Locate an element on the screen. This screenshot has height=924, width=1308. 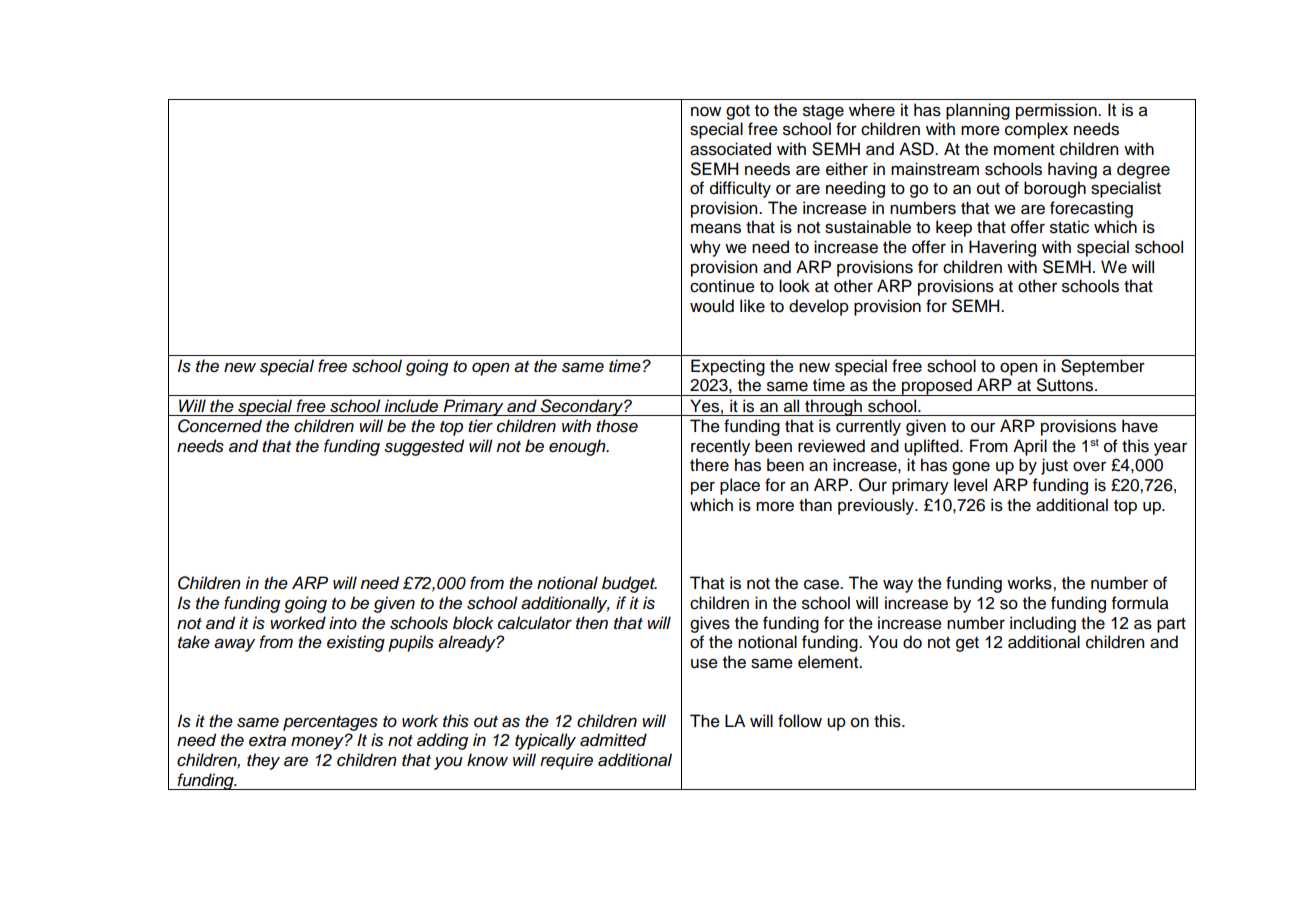
complex is located at coordinates (1036, 130).
